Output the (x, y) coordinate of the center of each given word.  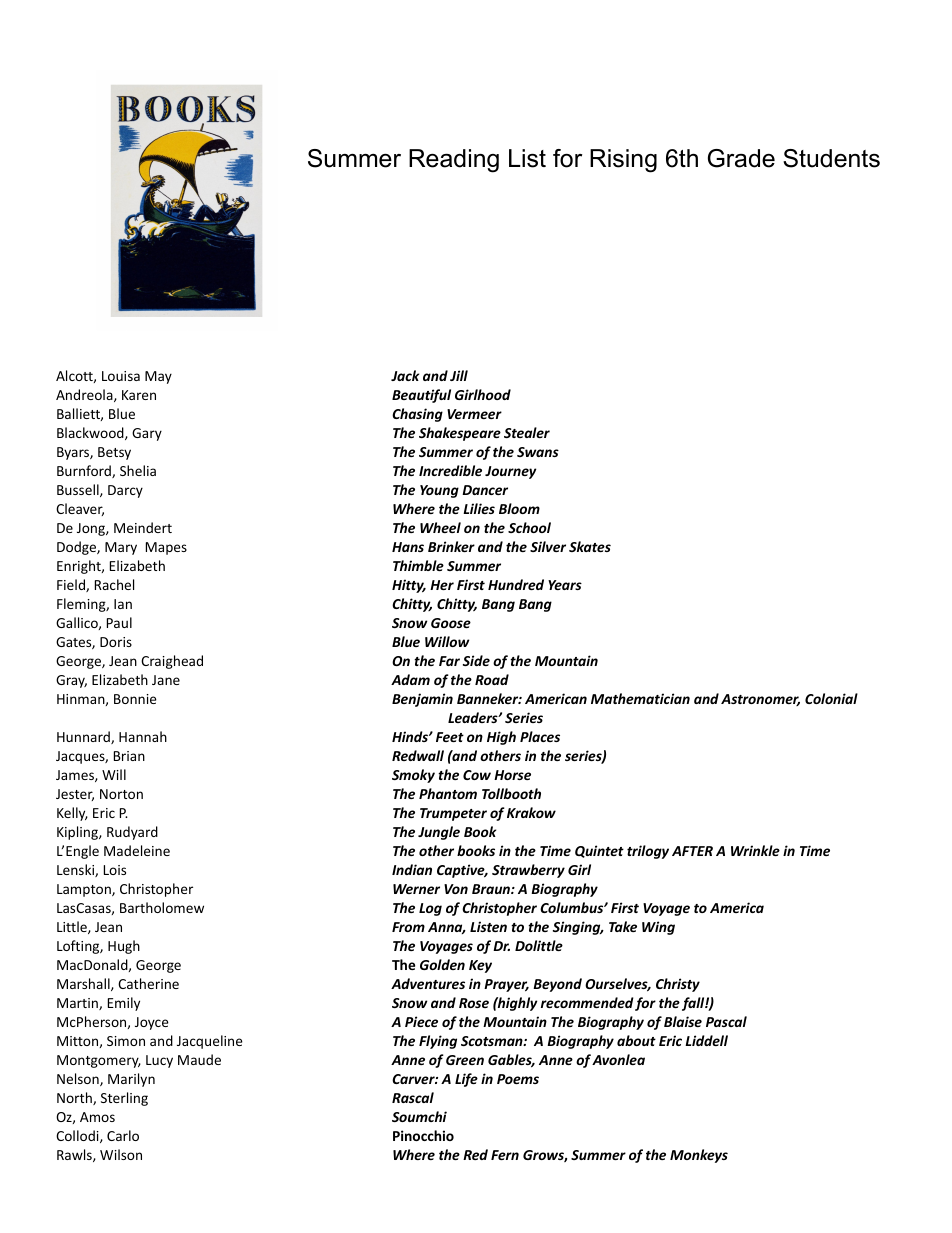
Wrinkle (755, 850)
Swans (538, 452)
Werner (416, 889)
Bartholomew (162, 907)
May (158, 377)
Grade (741, 158)
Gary (147, 434)
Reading (454, 161)
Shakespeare (460, 434)
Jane (166, 680)
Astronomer (760, 700)
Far (449, 661)
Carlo (123, 1135)
